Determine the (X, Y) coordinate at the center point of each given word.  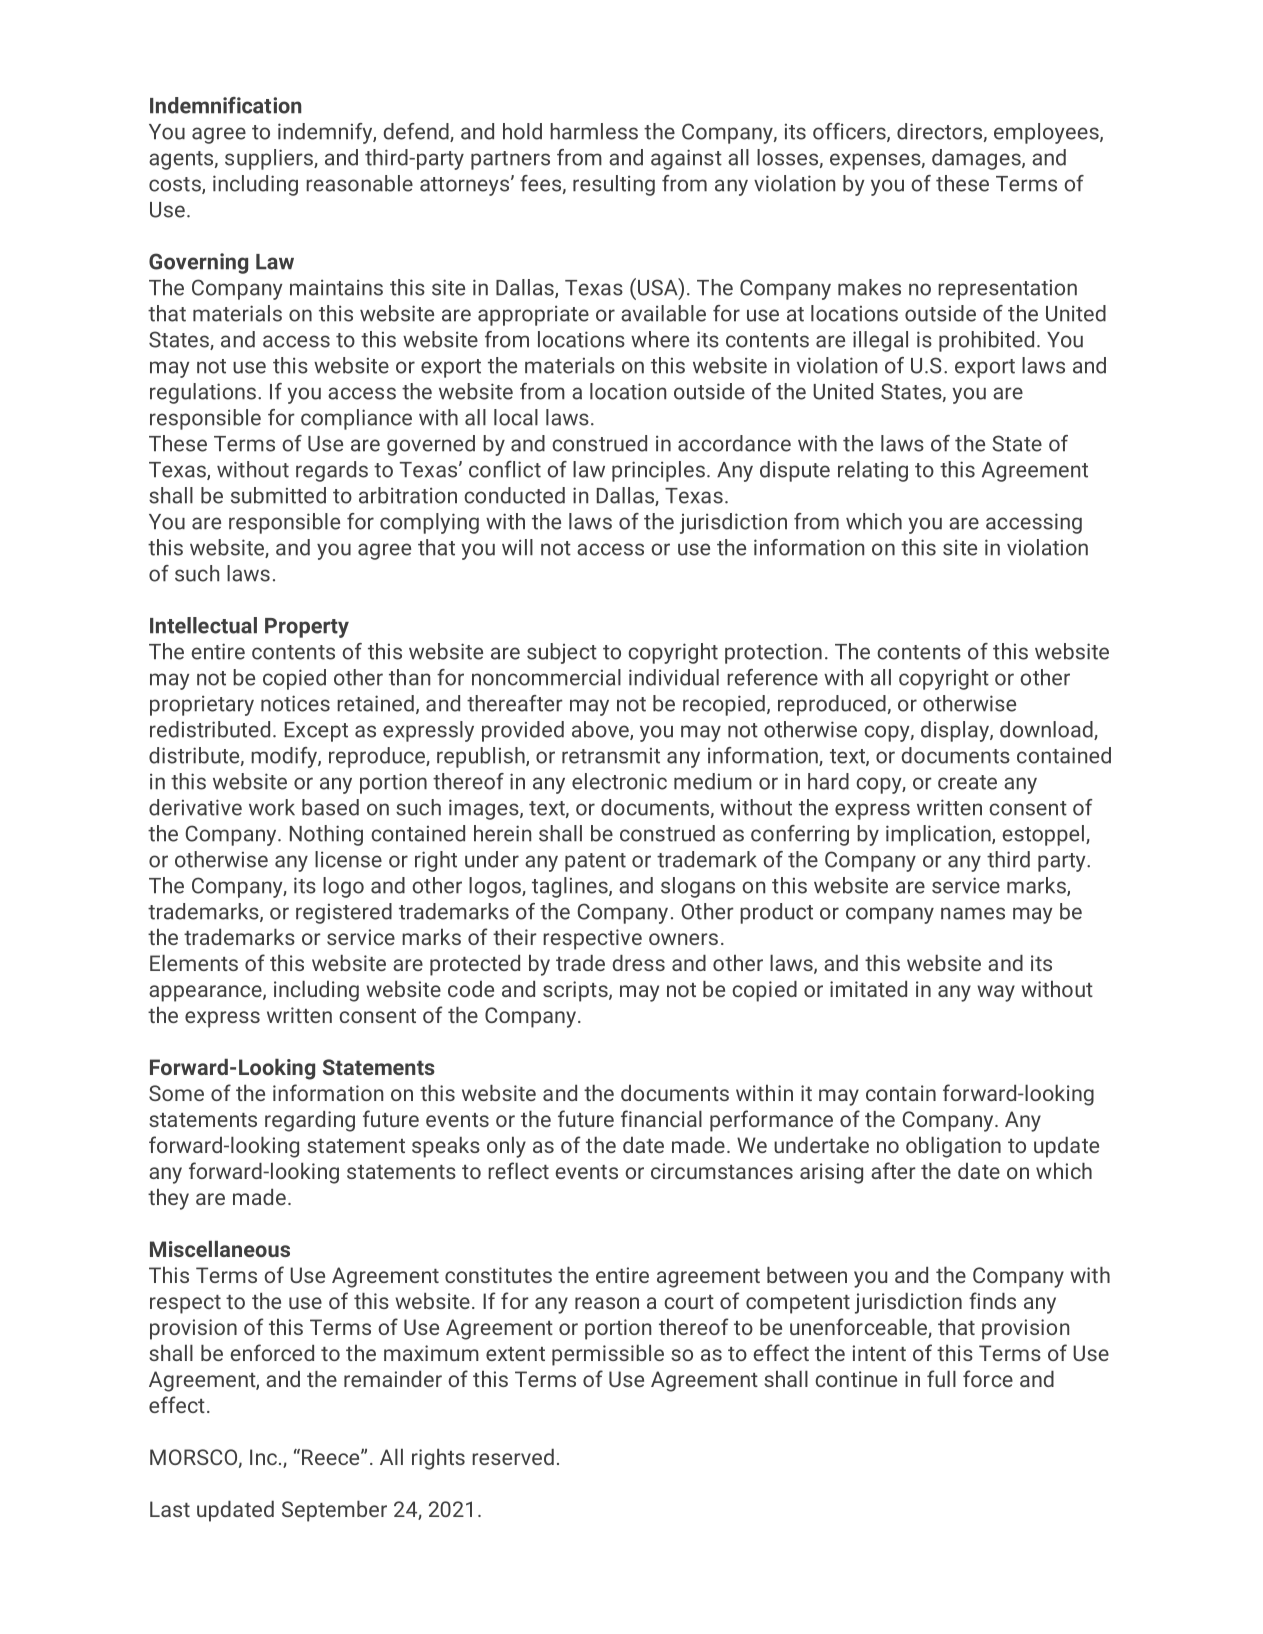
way (996, 993)
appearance (206, 993)
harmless (594, 131)
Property (307, 628)
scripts (576, 991)
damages (977, 159)
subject (562, 653)
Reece (332, 1457)
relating (873, 471)
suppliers (270, 159)
